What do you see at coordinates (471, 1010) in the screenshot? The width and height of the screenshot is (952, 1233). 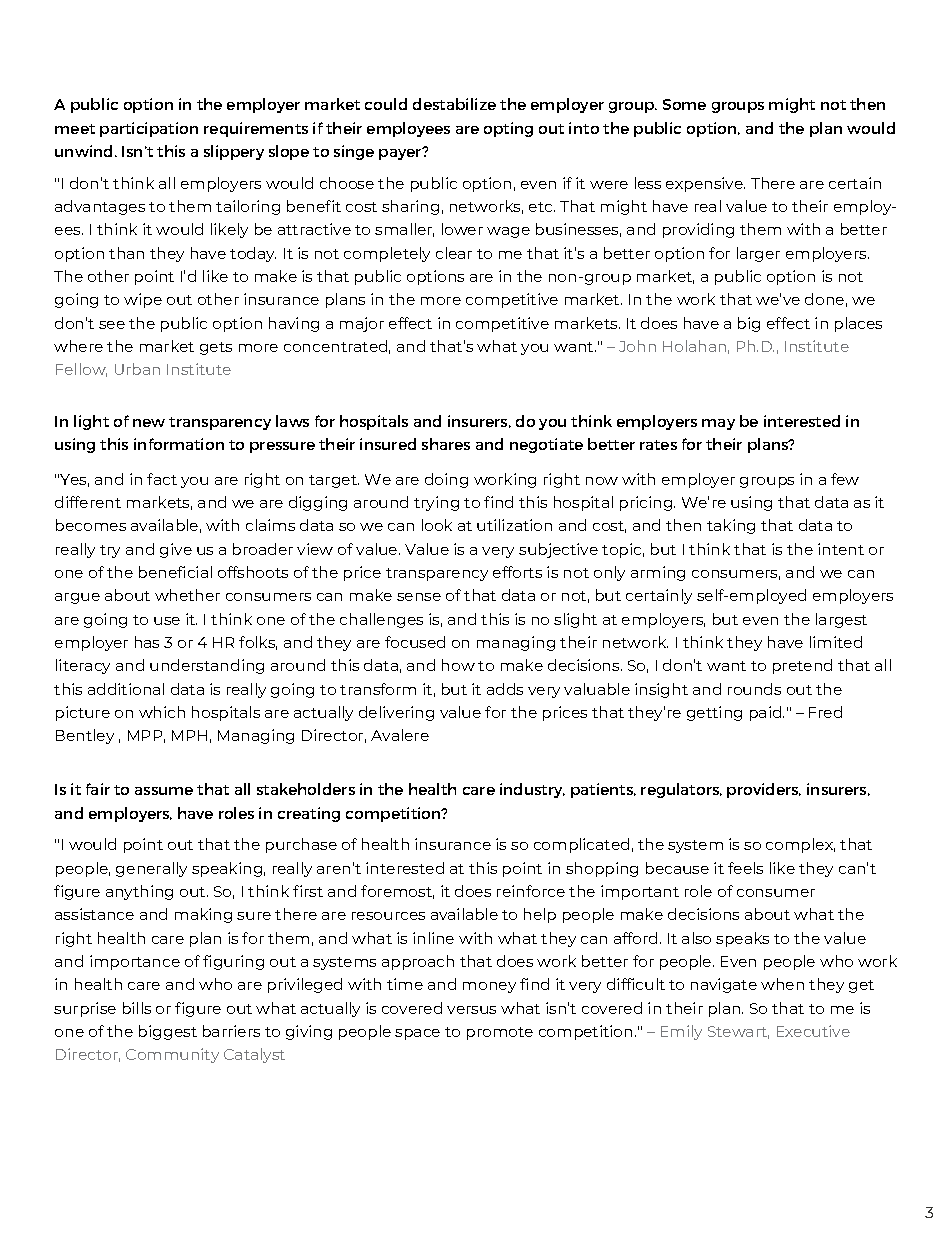 I see `versus` at bounding box center [471, 1010].
